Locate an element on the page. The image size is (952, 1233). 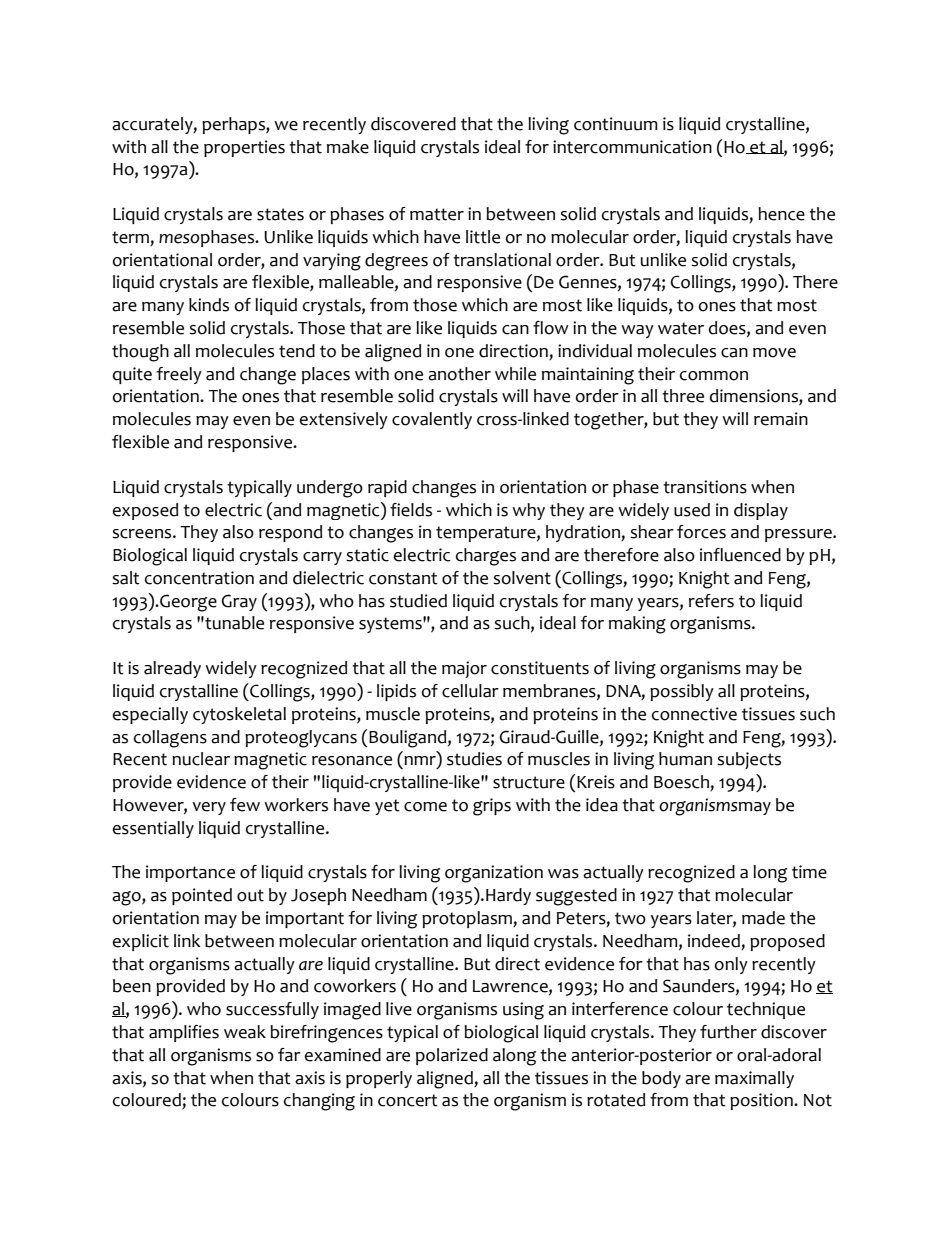
importance is located at coordinates (190, 873).
